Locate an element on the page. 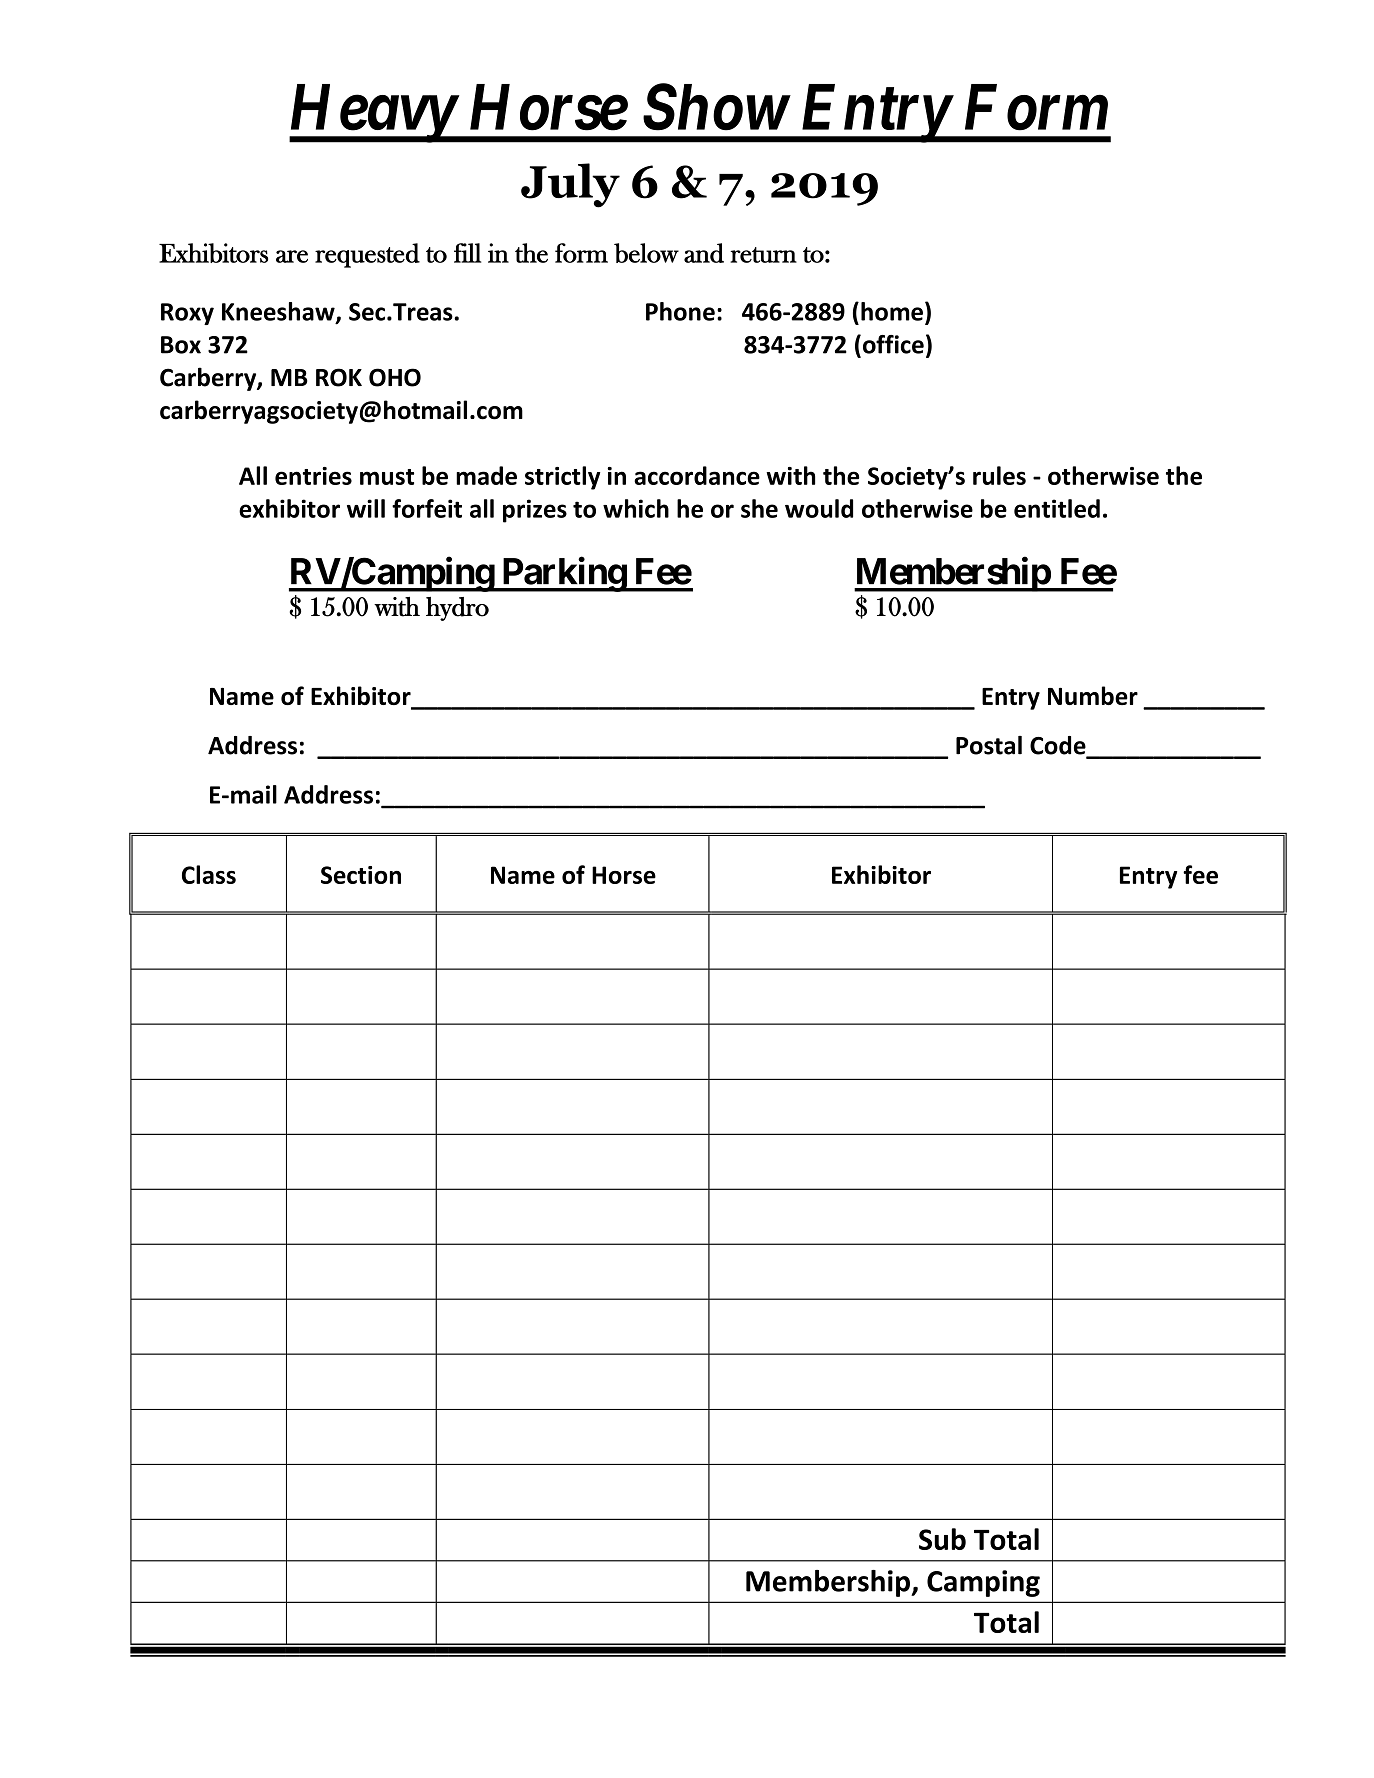 This page has height=1778, width=1374. below is located at coordinates (646, 253).
